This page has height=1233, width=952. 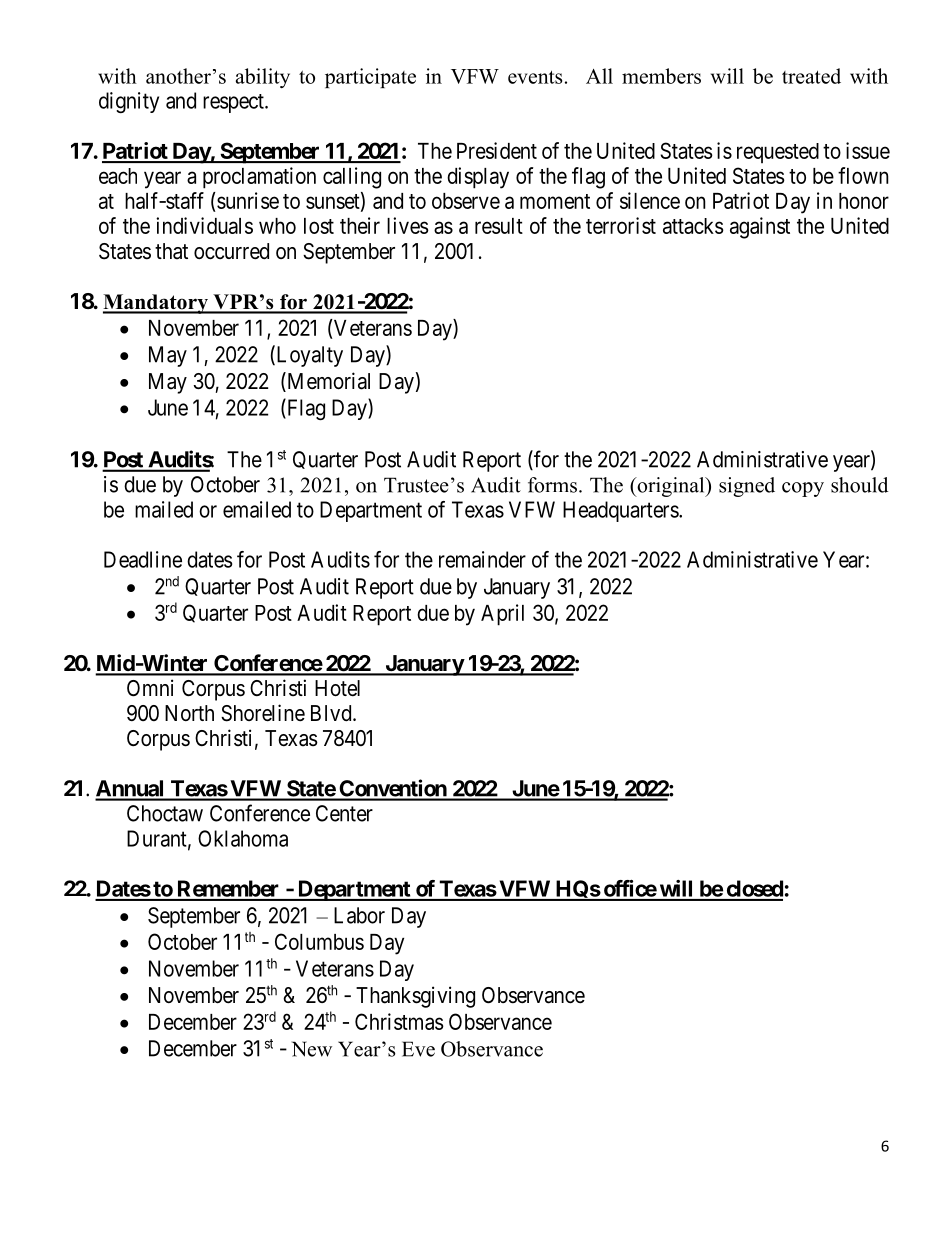 What do you see at coordinates (399, 1021) in the page?
I see `Christmas` at bounding box center [399, 1021].
